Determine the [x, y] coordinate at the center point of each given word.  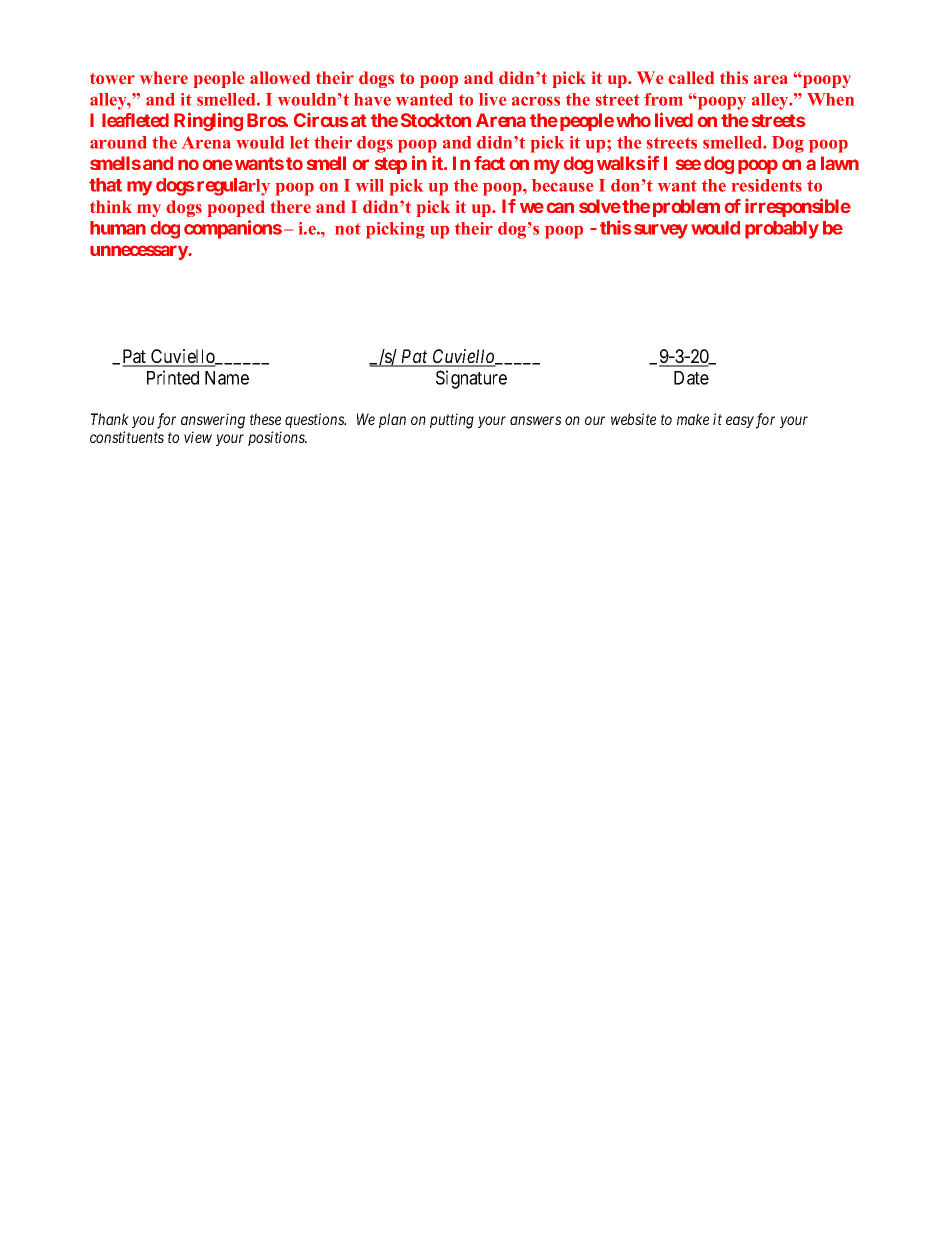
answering [213, 421]
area [770, 79]
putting [452, 421]
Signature [471, 379]
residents [767, 185]
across [536, 101]
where [164, 77]
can [560, 207]
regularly [233, 187]
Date [691, 378]
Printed [173, 377]
